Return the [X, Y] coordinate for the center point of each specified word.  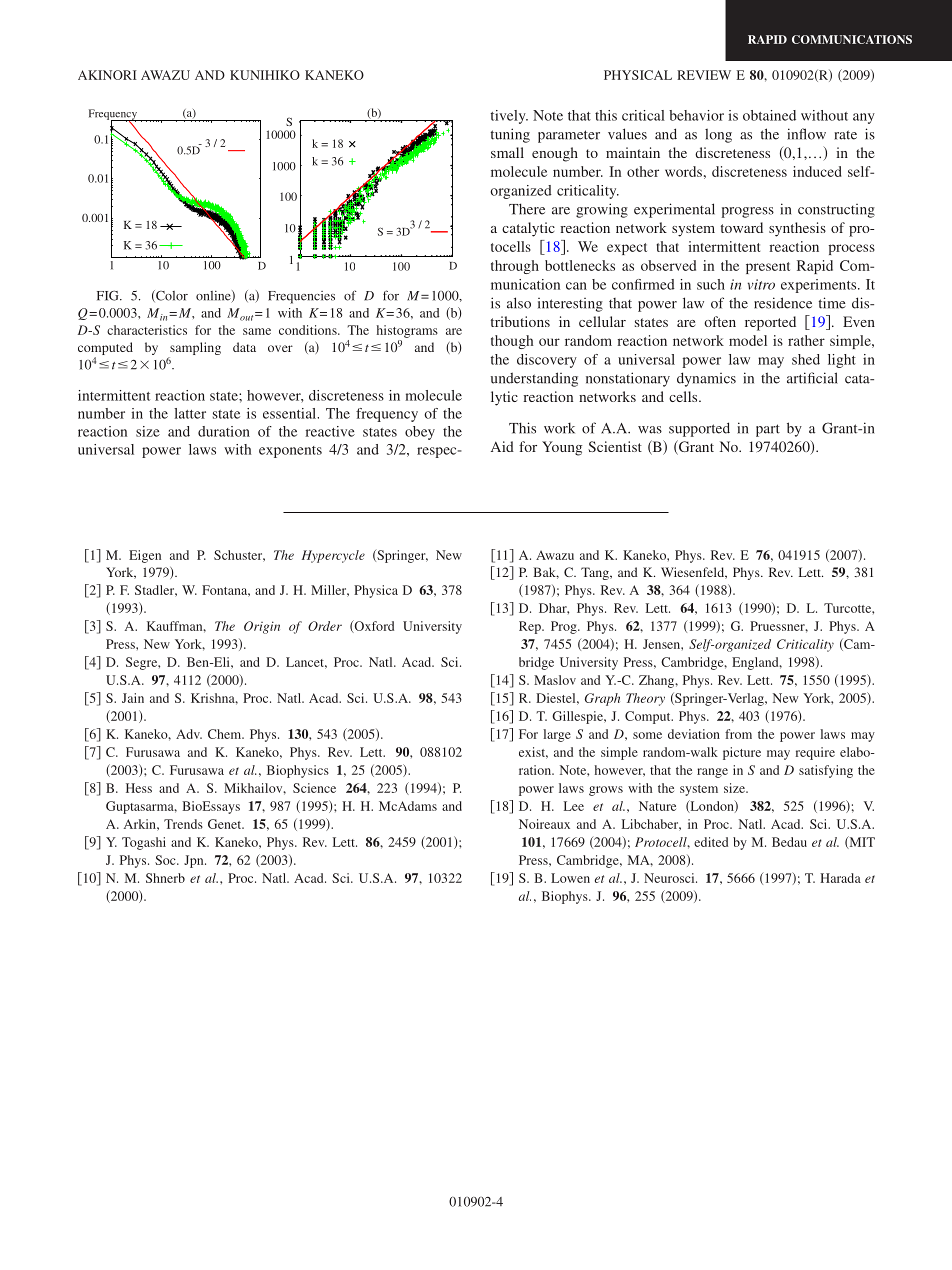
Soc [166, 860]
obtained [769, 115]
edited [711, 842]
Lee [574, 806]
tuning [510, 135]
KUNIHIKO [265, 75]
